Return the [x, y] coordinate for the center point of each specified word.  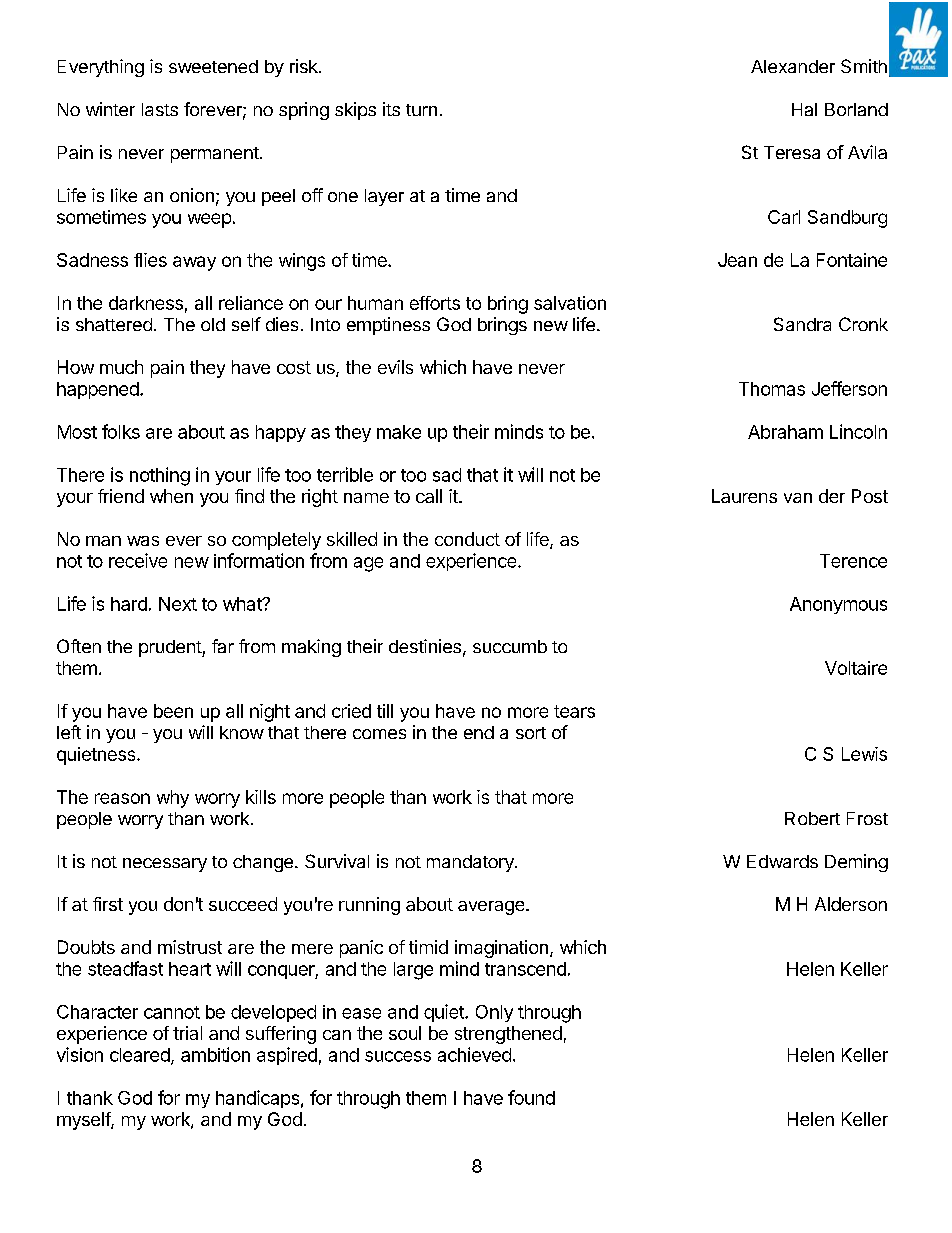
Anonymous [838, 605]
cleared [140, 1055]
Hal [804, 109]
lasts [160, 109]
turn [421, 110]
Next [178, 604]
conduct [467, 539]
